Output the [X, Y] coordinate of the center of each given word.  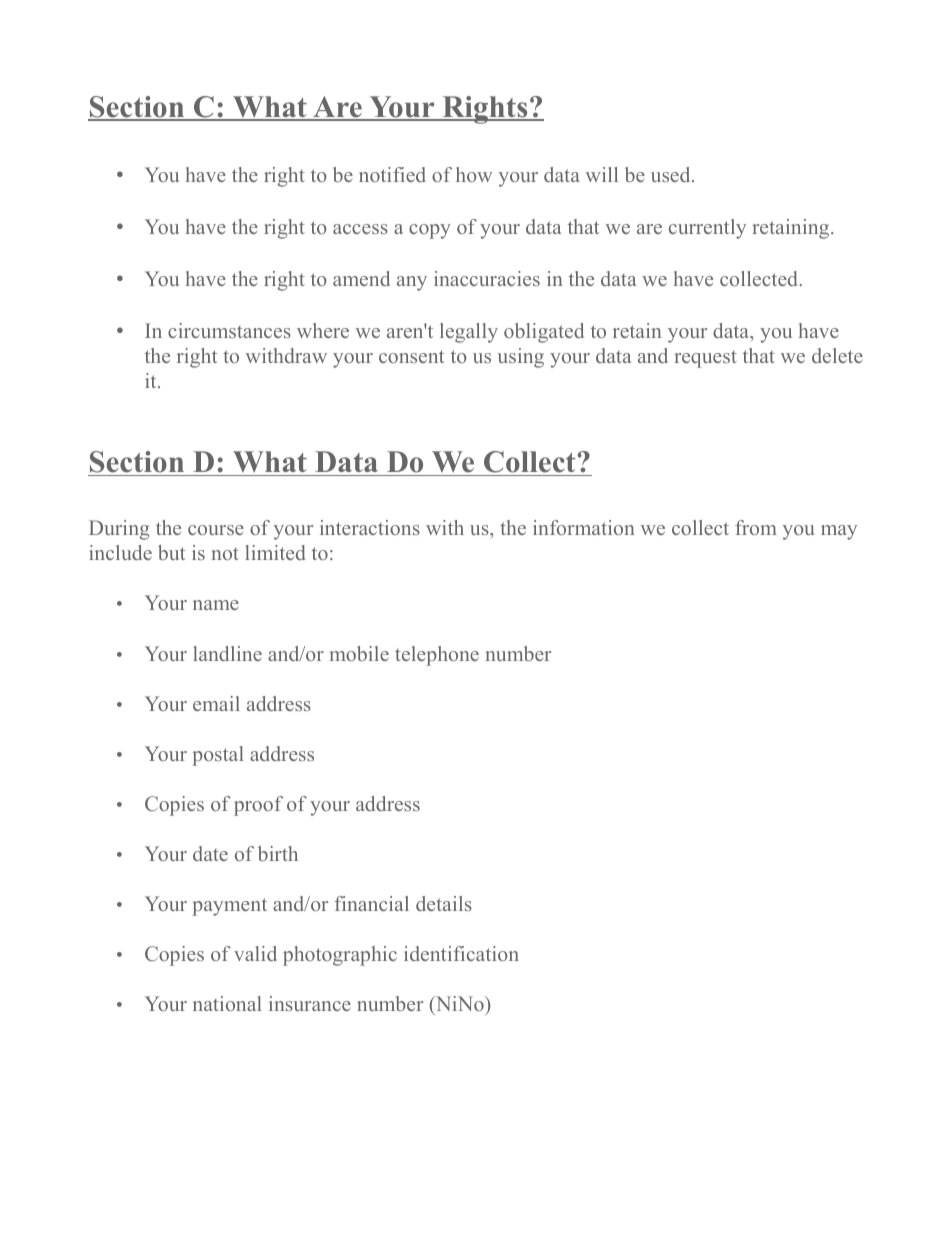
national [227, 1003]
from [756, 527]
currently [707, 229]
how [474, 174]
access [360, 229]
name [216, 605]
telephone [437, 656]
